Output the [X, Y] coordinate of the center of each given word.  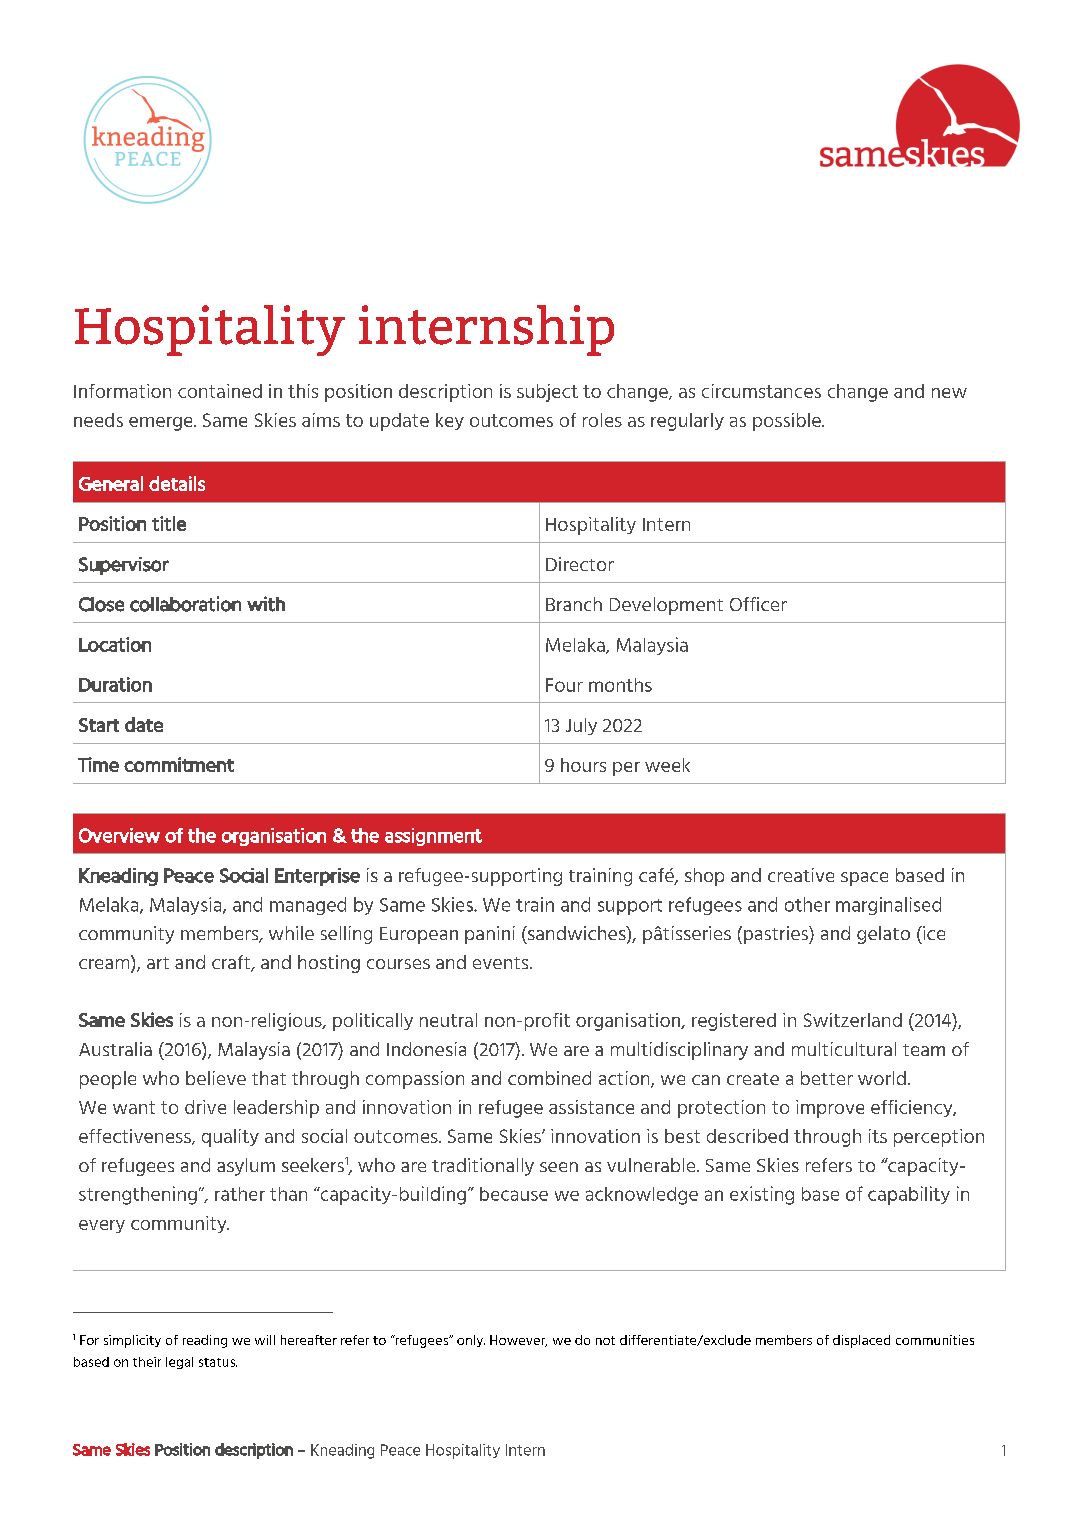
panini [490, 935]
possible [788, 422]
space [864, 879]
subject [547, 393]
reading [205, 1341]
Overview [119, 835]
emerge [162, 424]
